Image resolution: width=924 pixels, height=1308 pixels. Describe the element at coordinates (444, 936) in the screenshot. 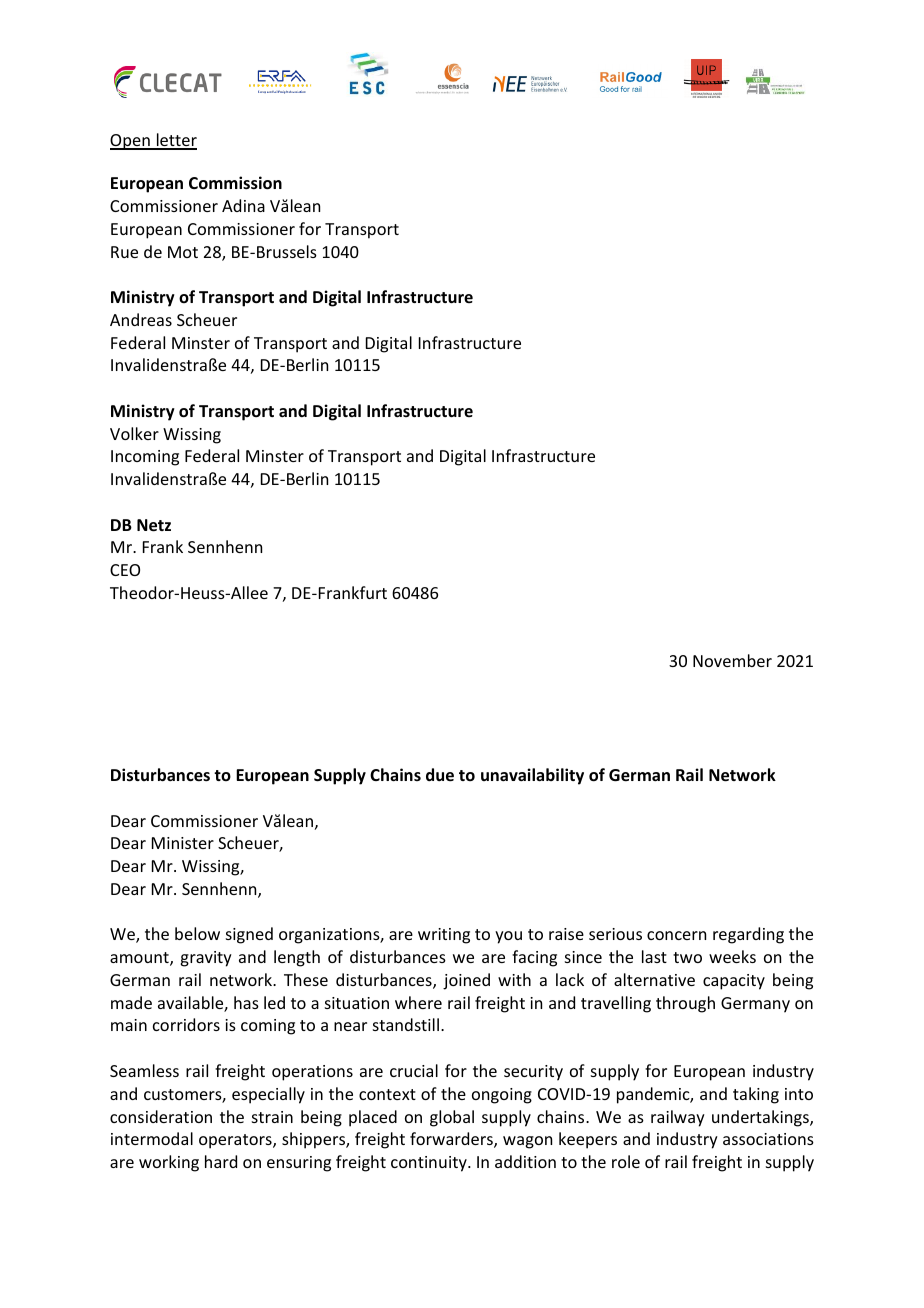

I see `writing` at that location.
